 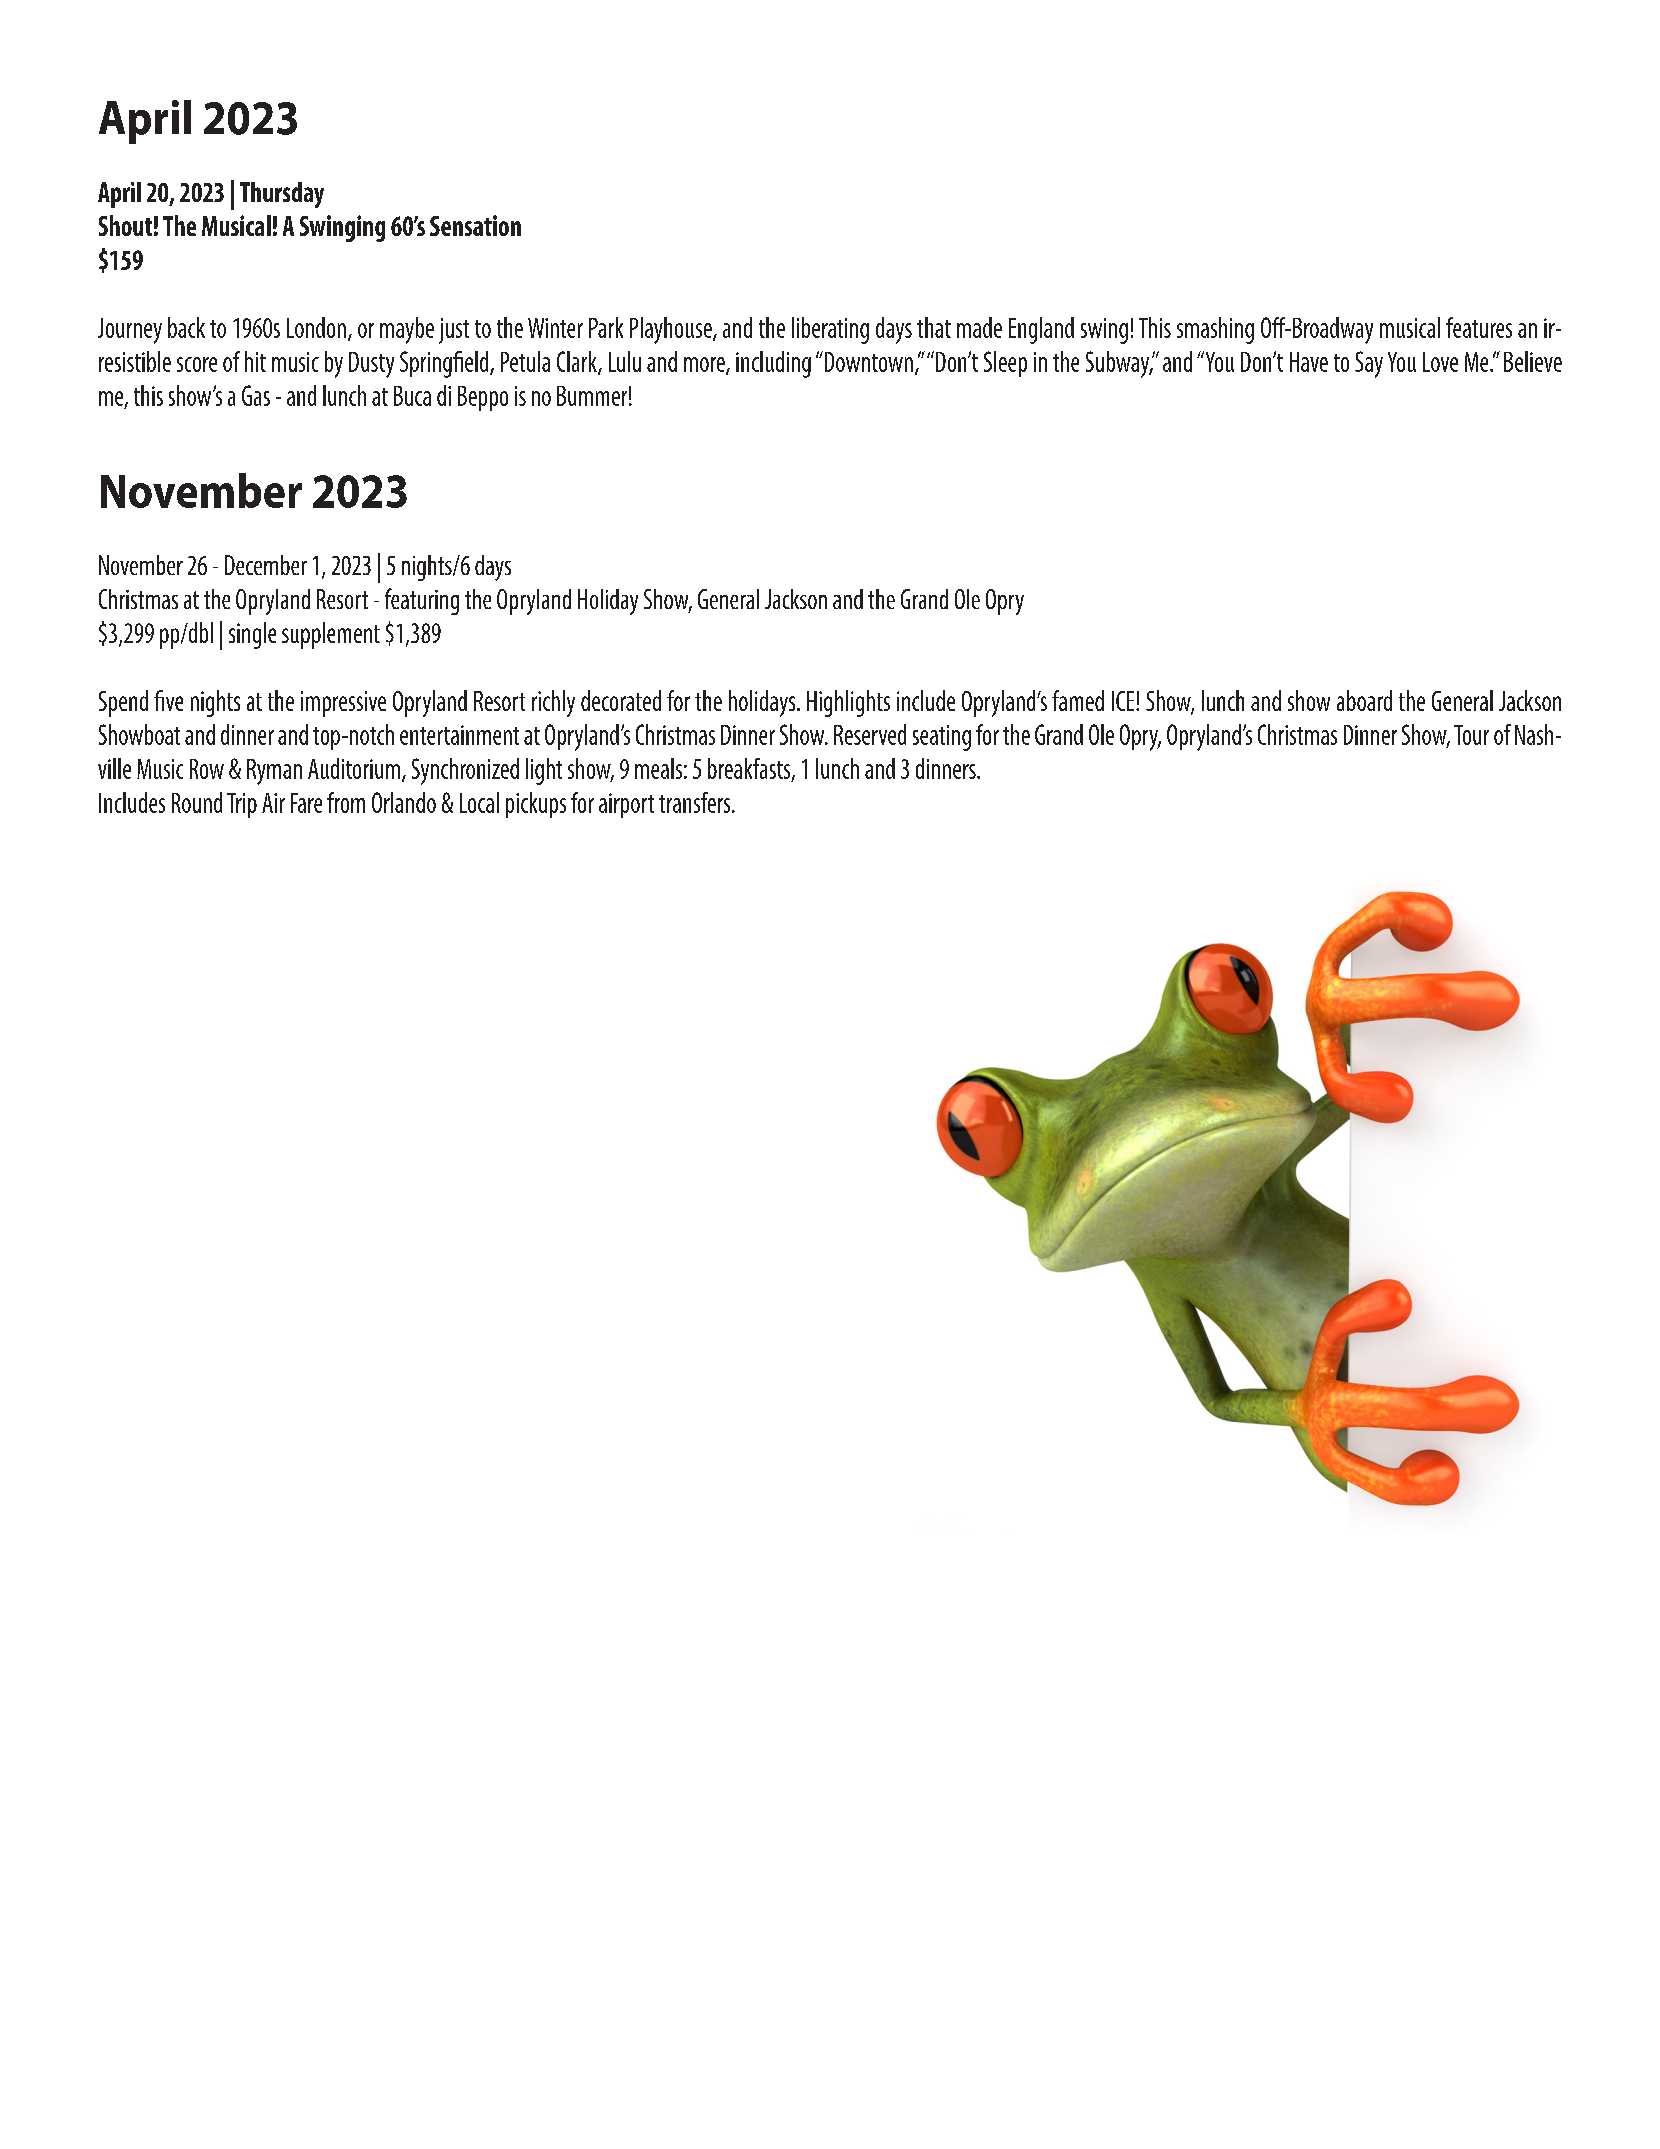 What do you see at coordinates (621, 700) in the screenshot?
I see `decorated` at bounding box center [621, 700].
